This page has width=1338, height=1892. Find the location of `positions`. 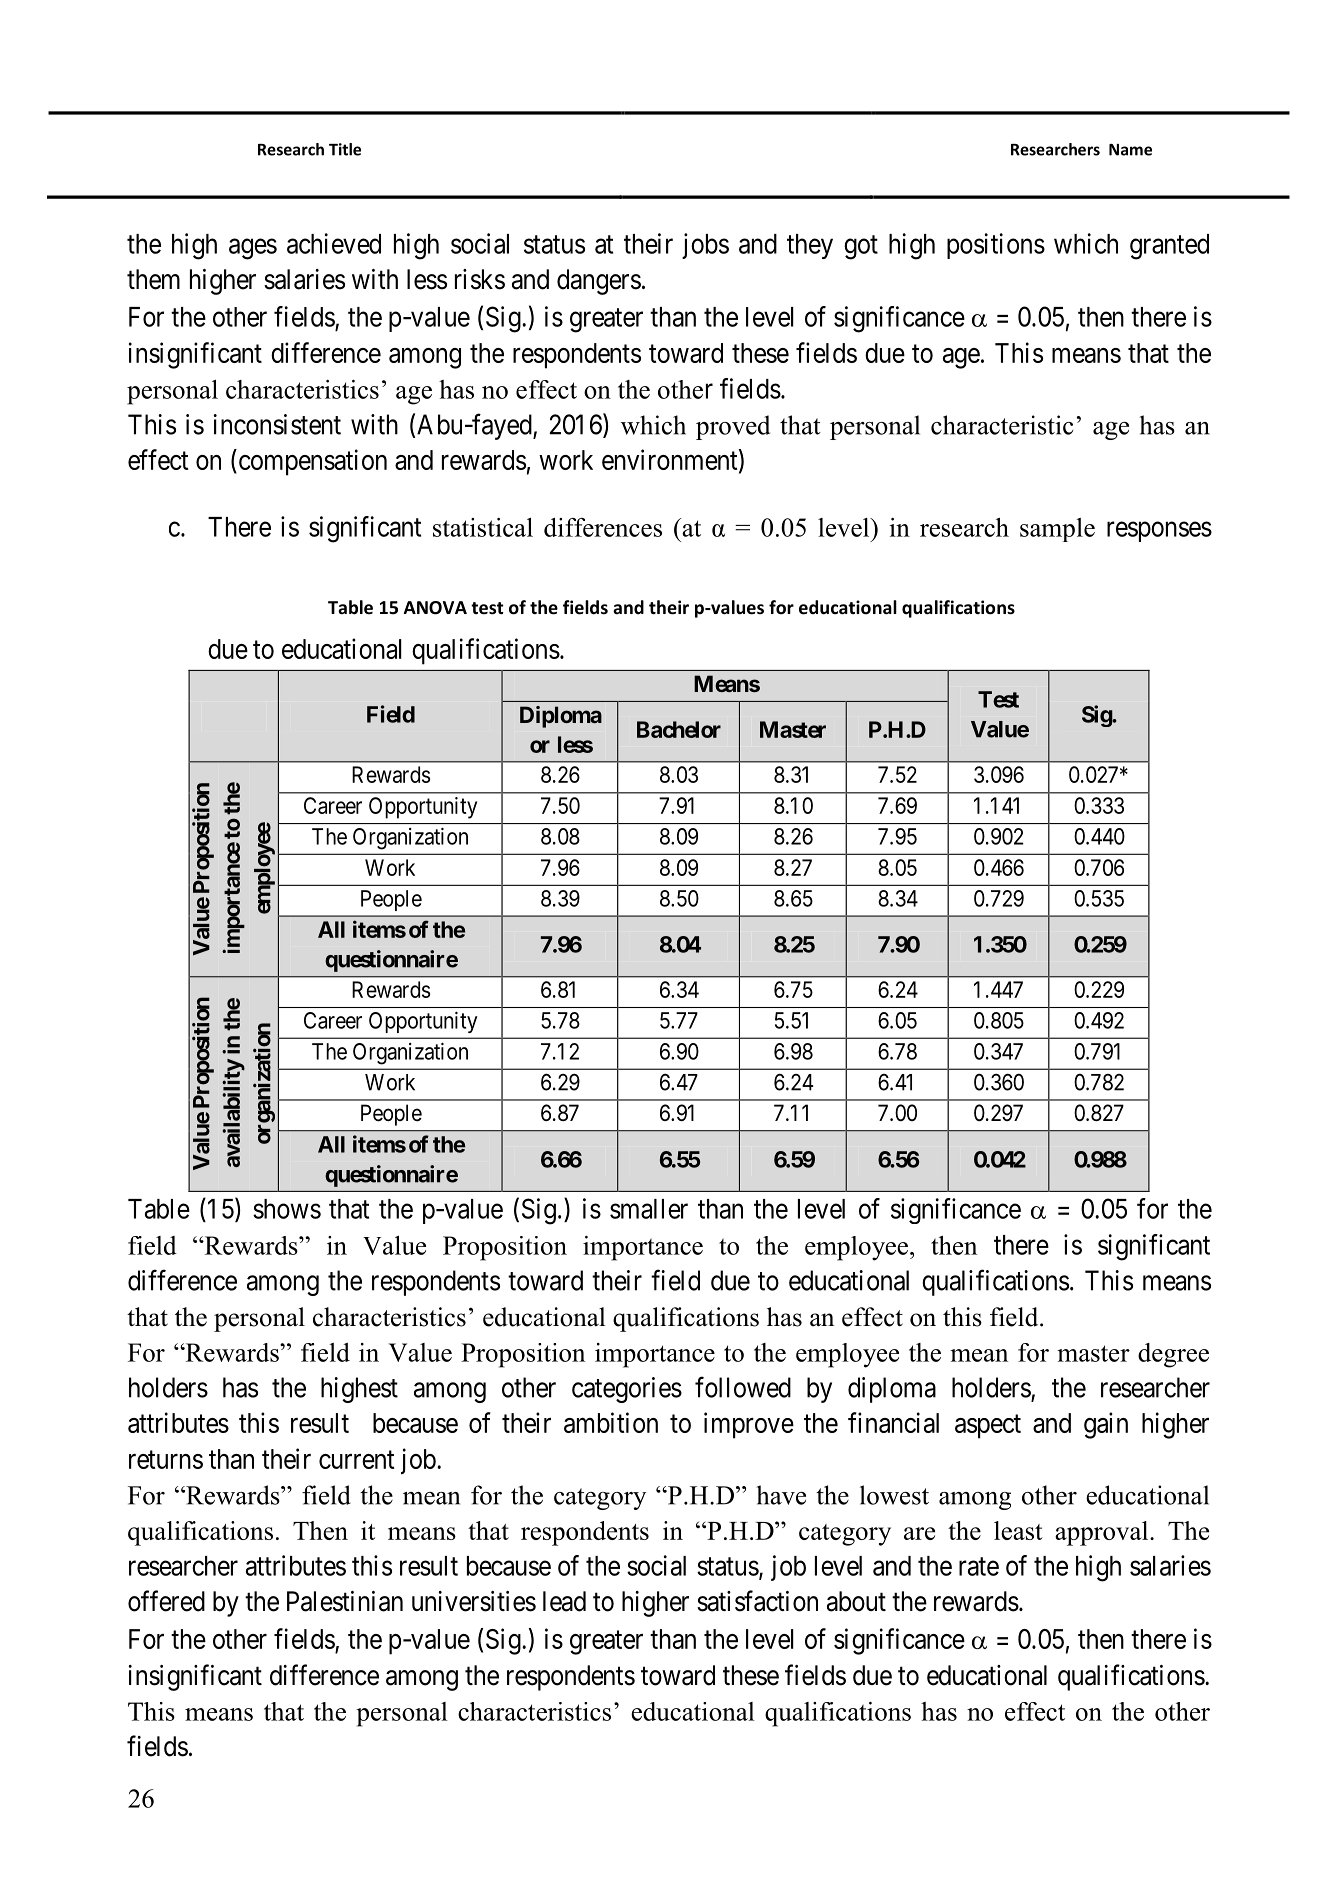

positions is located at coordinates (996, 246).
